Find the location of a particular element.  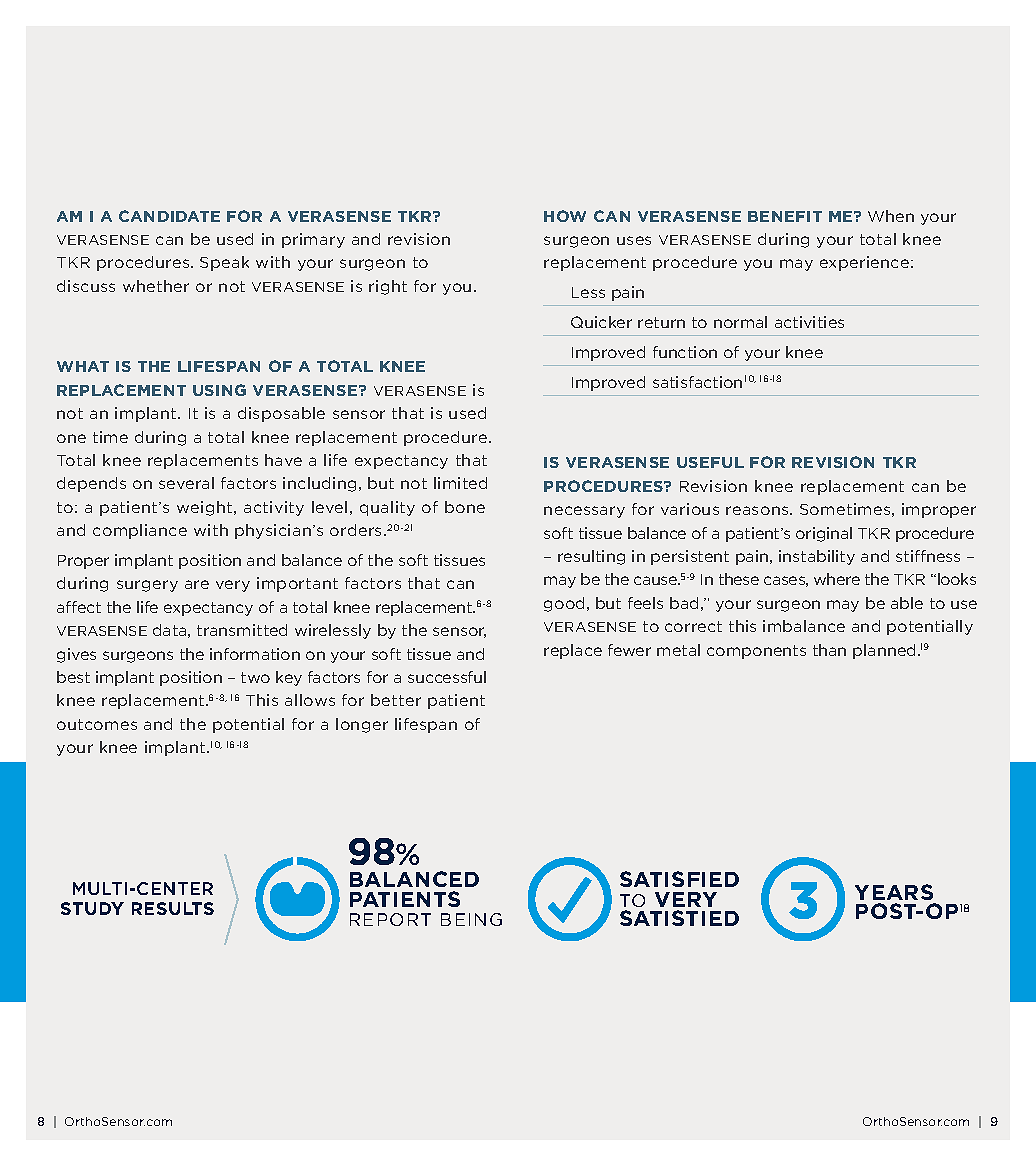

BEING is located at coordinates (471, 919).
